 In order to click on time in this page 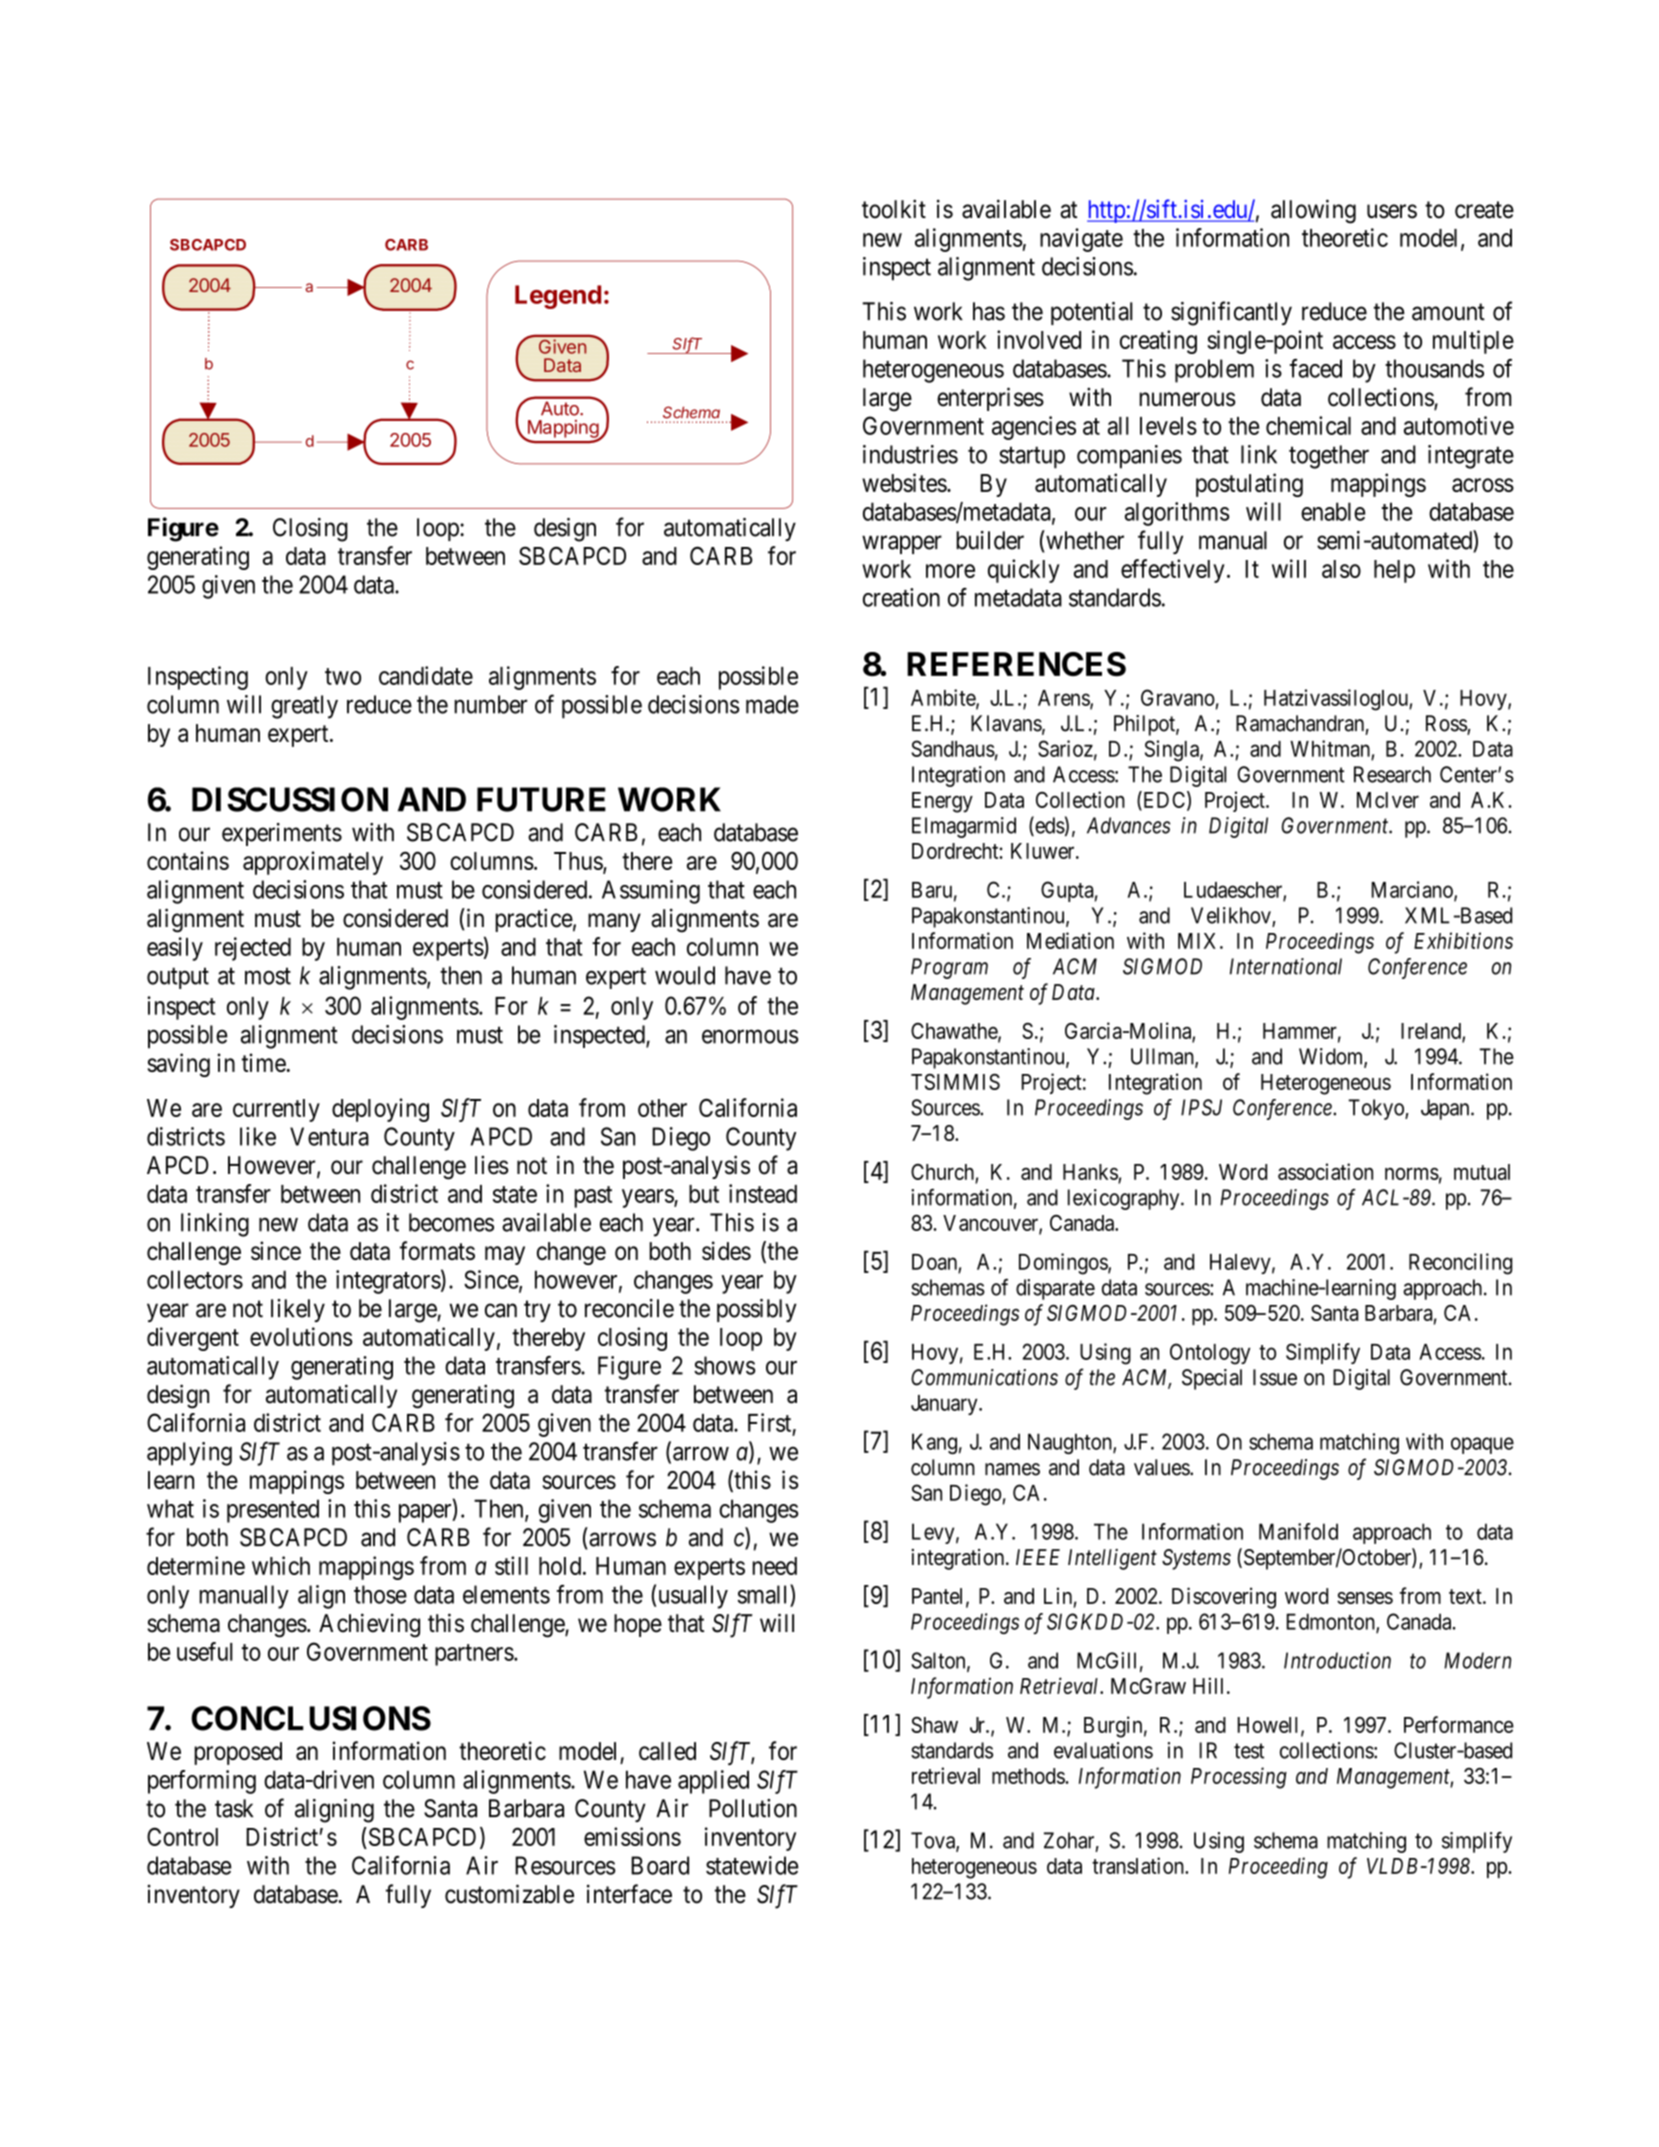, I will do `click(264, 1062)`.
